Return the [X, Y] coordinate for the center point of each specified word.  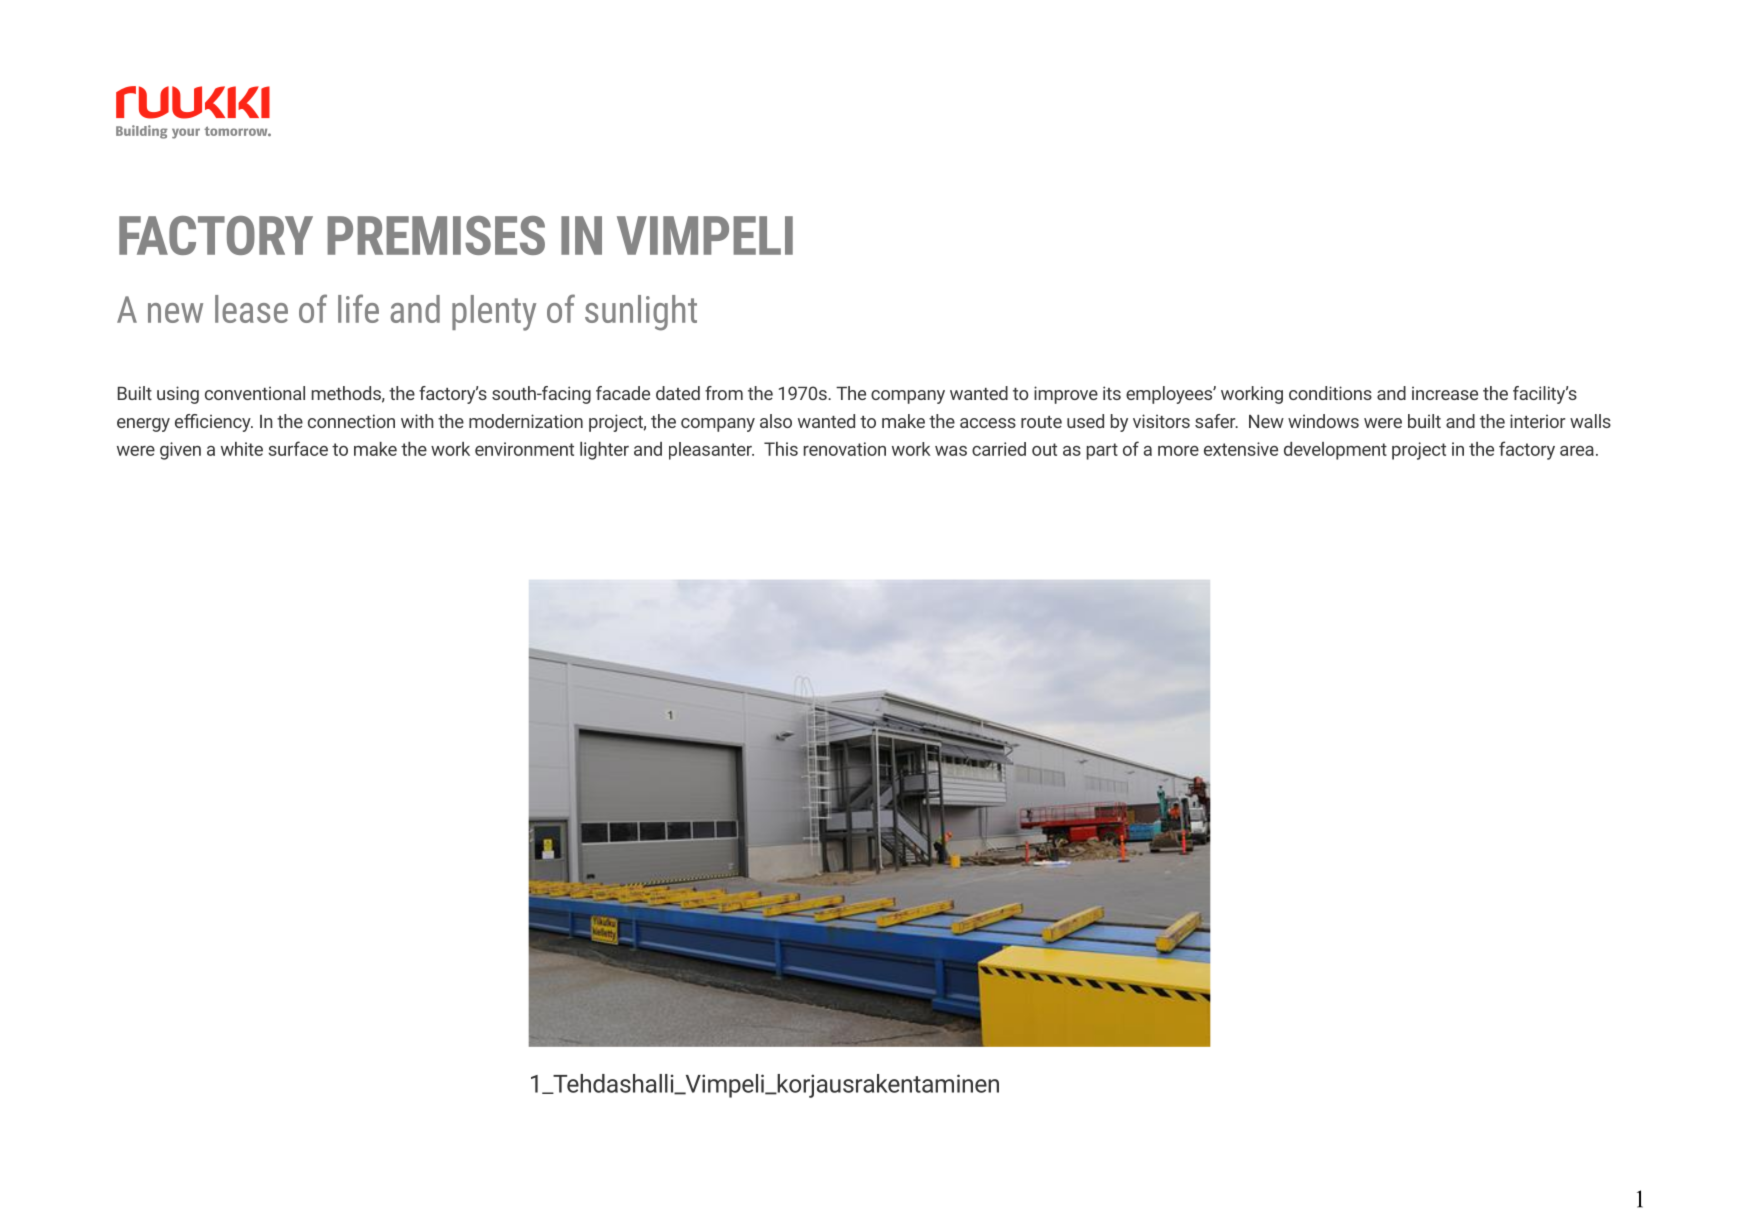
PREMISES [436, 235]
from [724, 393]
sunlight [641, 313]
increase [1445, 393]
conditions [1330, 393]
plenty [494, 313]
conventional [255, 393]
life [358, 308]
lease [251, 309]
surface [298, 448]
